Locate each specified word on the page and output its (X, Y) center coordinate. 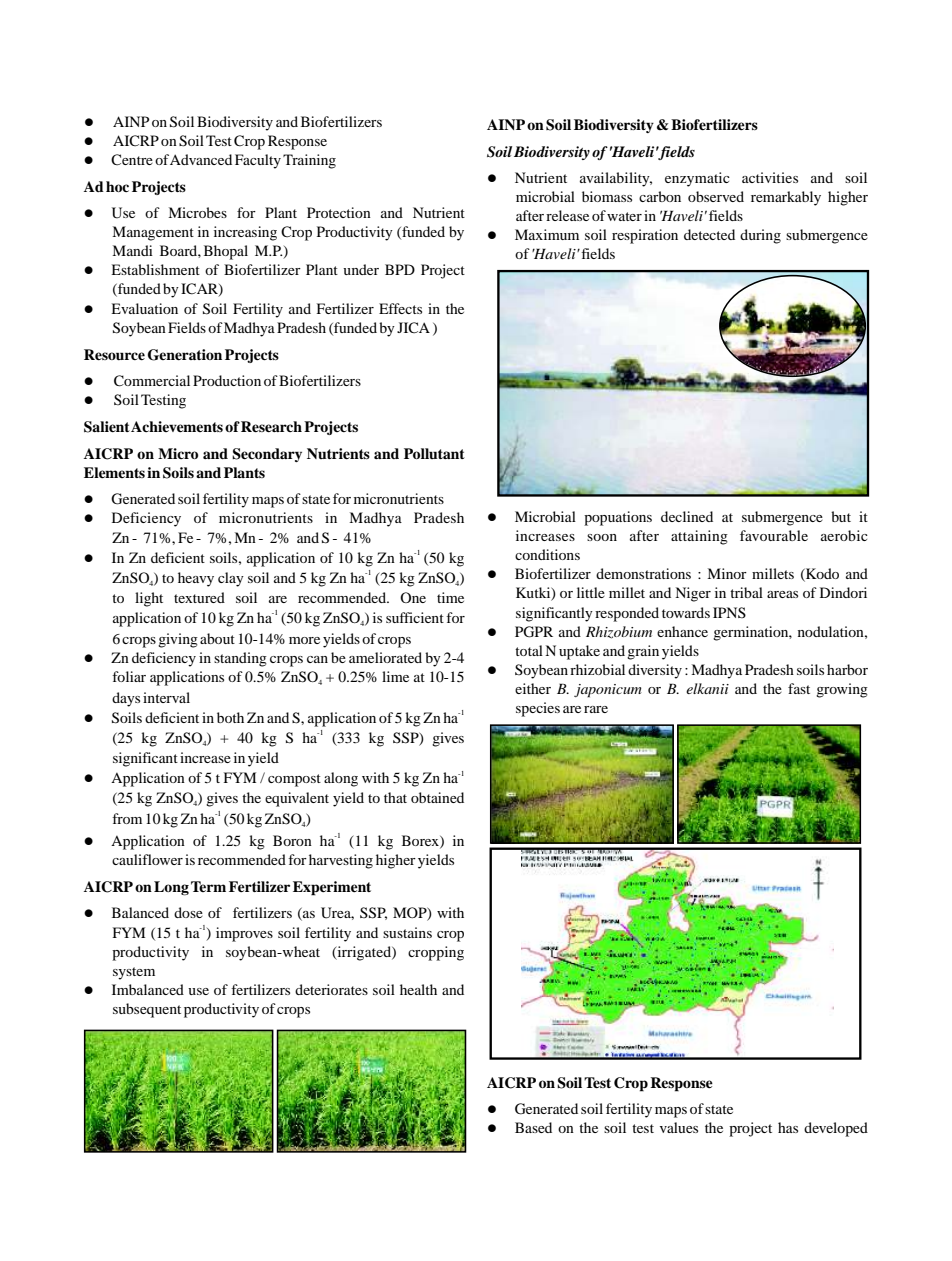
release (567, 215)
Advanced (201, 159)
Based (533, 1127)
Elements (114, 472)
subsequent (147, 1010)
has (788, 1127)
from (127, 818)
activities (770, 177)
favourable (774, 535)
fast (799, 688)
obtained (437, 797)
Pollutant (434, 453)
